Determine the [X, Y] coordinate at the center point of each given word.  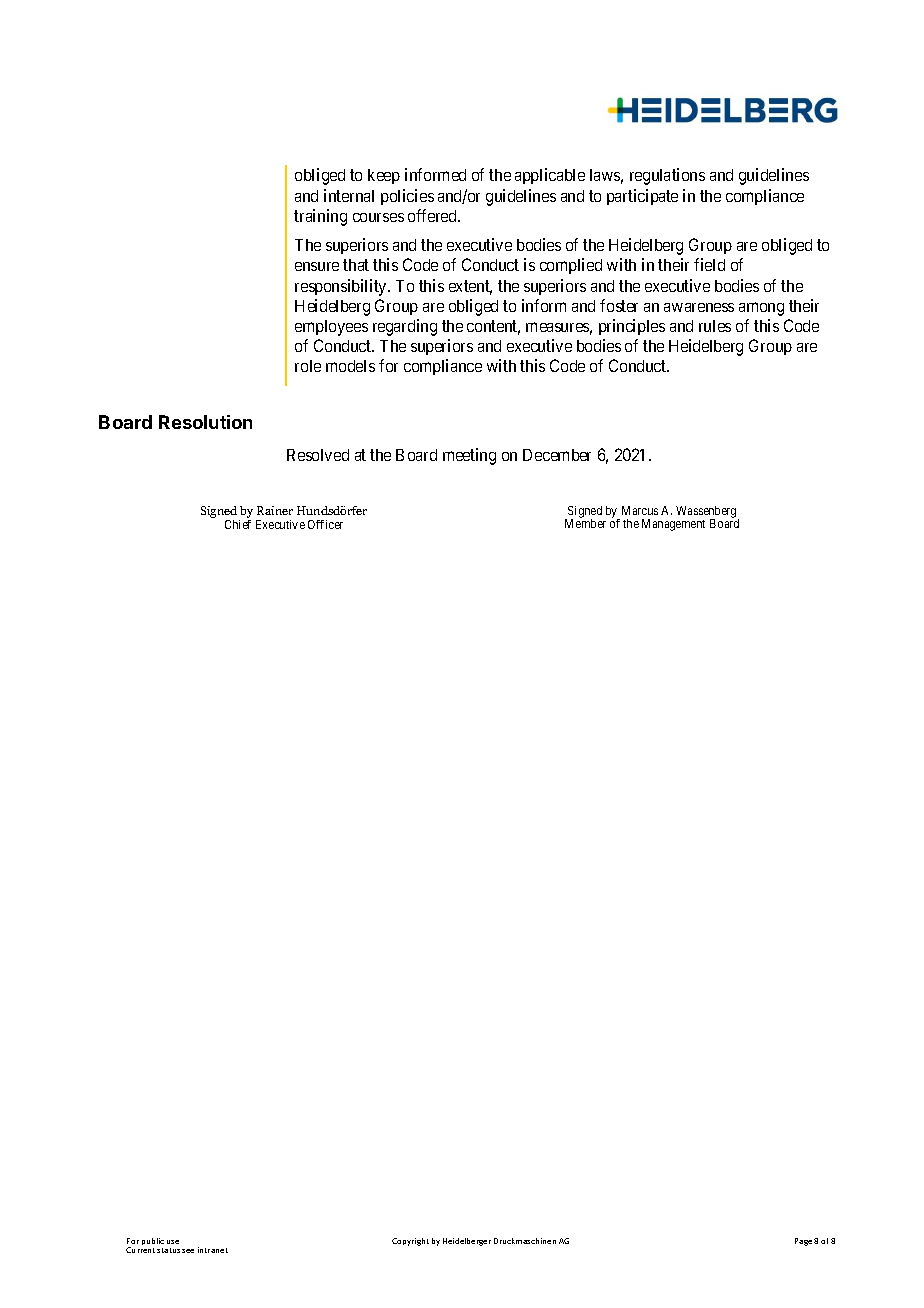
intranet [213, 1250]
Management [673, 525]
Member [585, 523]
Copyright [410, 1242]
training [320, 217]
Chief [238, 524]
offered [433, 215]
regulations [667, 176]
